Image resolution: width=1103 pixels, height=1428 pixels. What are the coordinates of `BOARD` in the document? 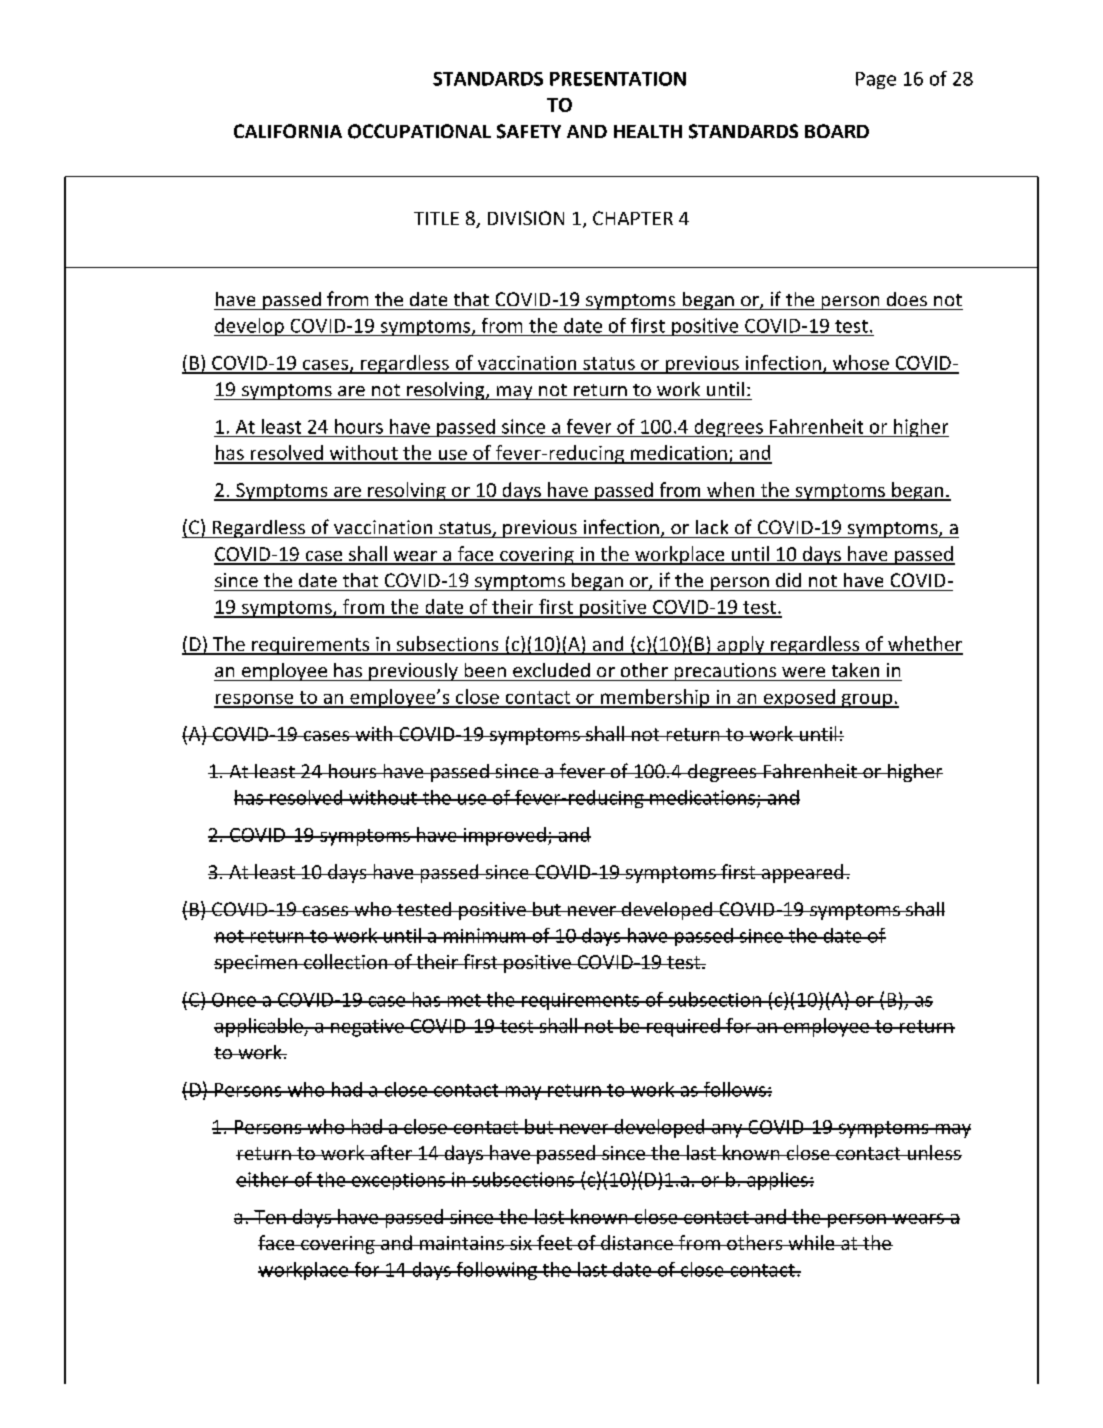 It's located at (837, 131).
